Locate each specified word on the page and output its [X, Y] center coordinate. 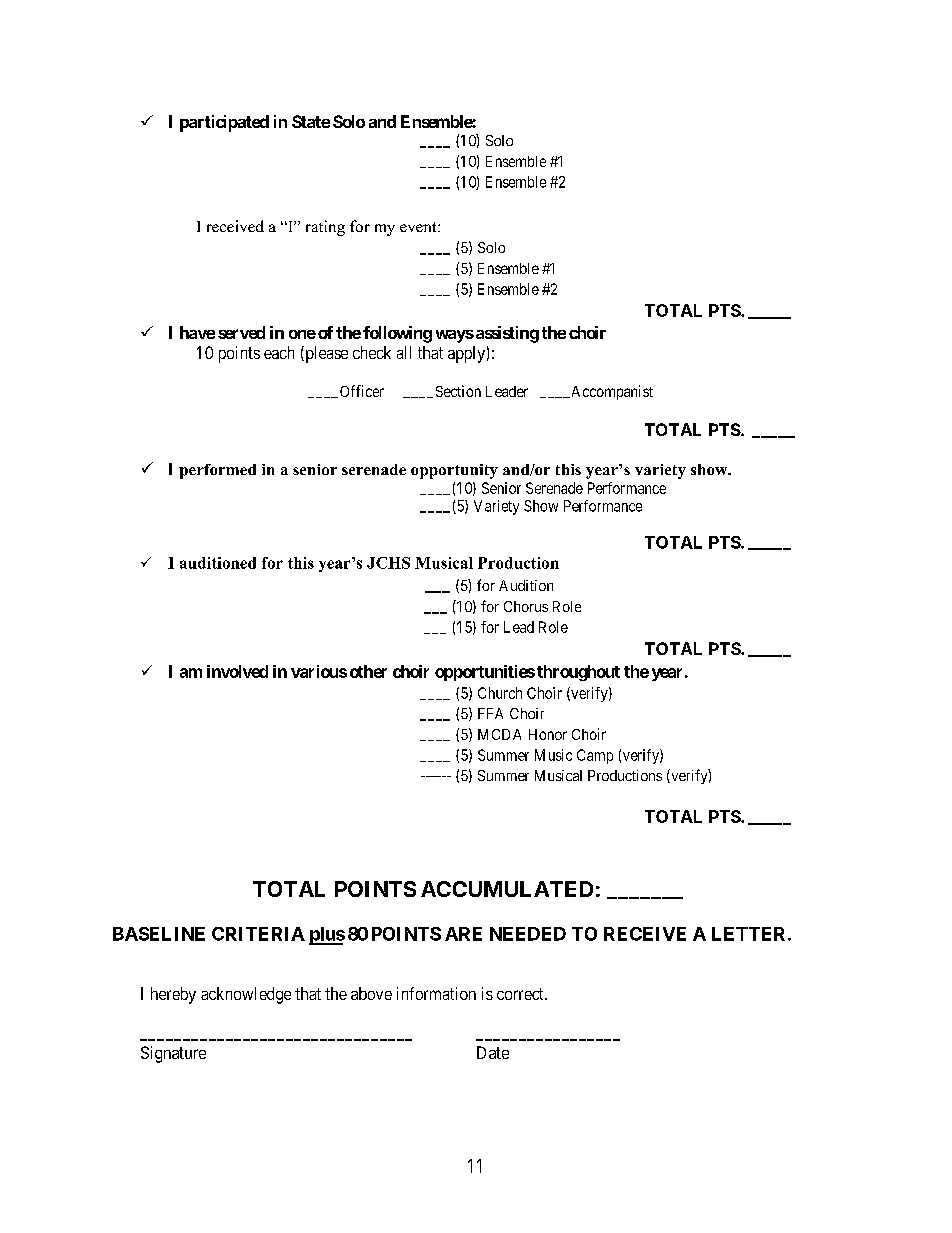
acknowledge [246, 995]
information [436, 993]
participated [224, 123]
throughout [578, 673]
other [368, 671]
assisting [506, 334]
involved [237, 671]
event [419, 227]
